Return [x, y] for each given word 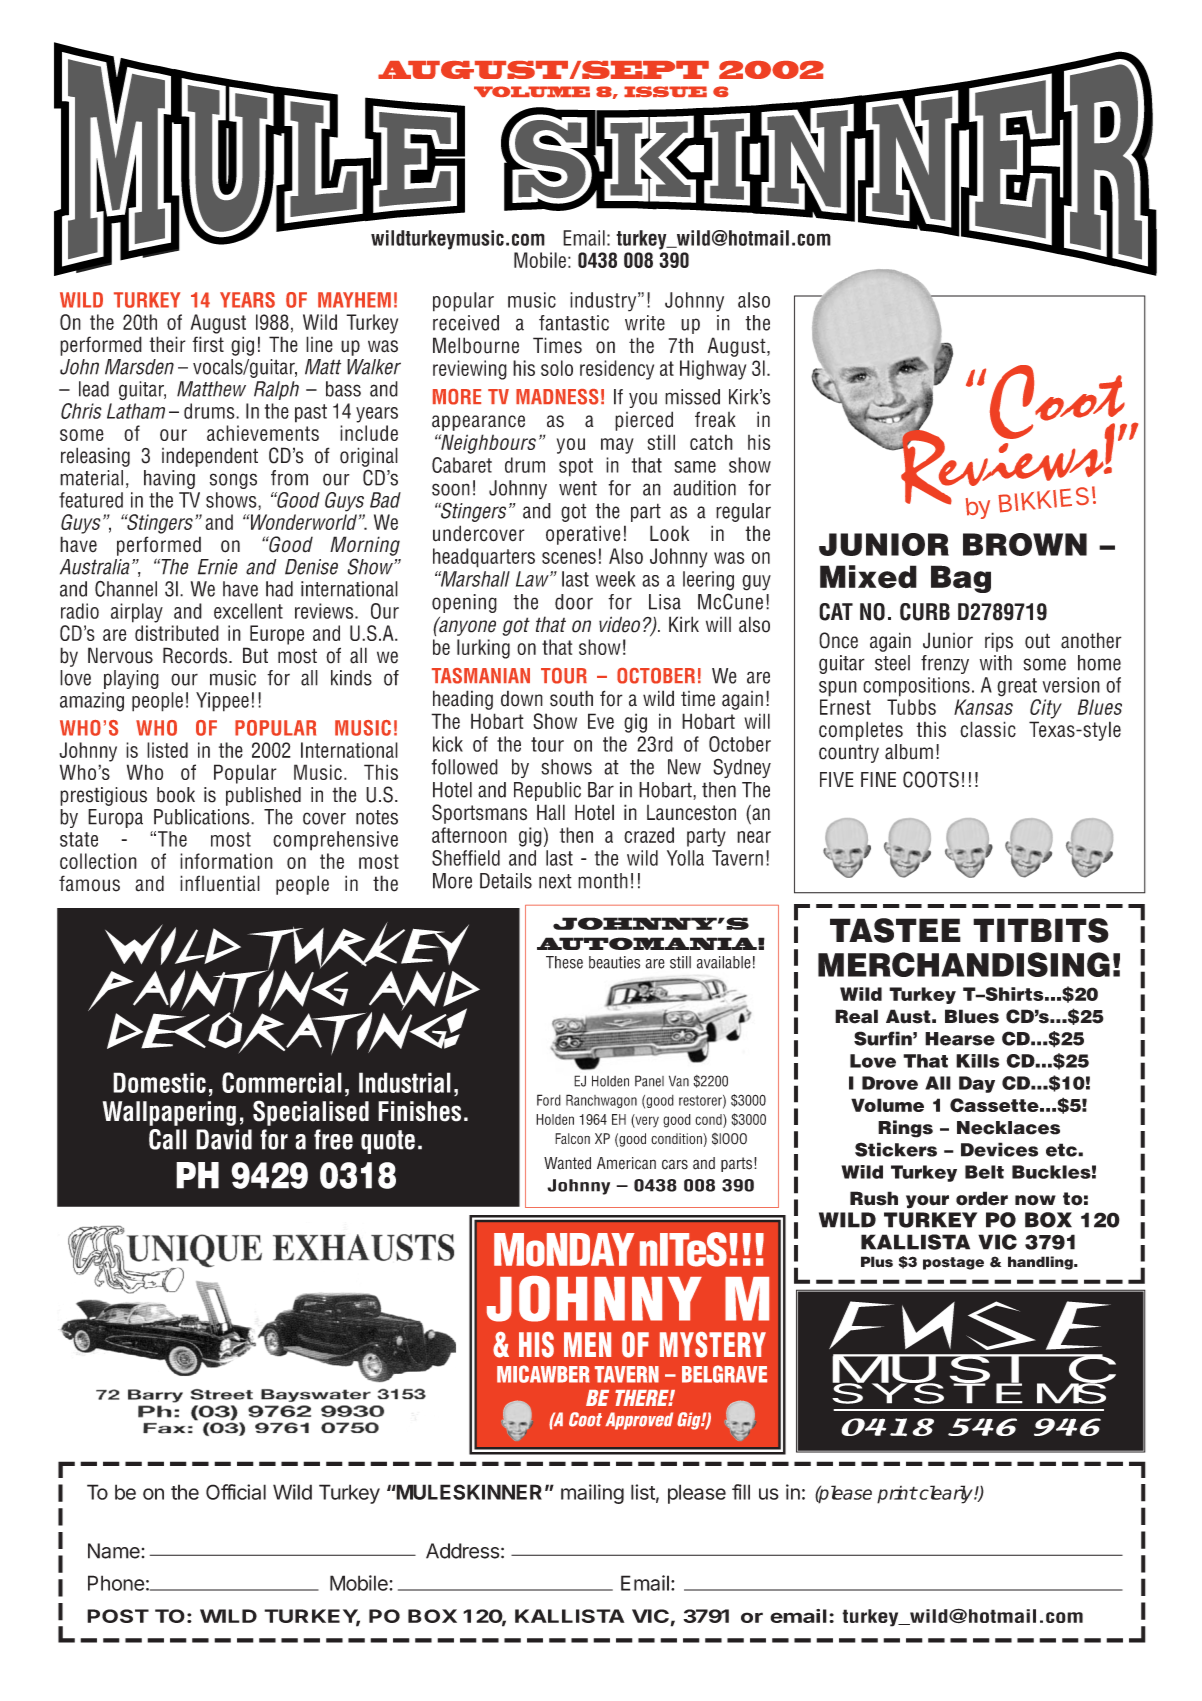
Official [236, 1492]
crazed [649, 835]
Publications [203, 817]
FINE [878, 779]
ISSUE [665, 91]
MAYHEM [354, 300]
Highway [713, 370]
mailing [592, 1494]
